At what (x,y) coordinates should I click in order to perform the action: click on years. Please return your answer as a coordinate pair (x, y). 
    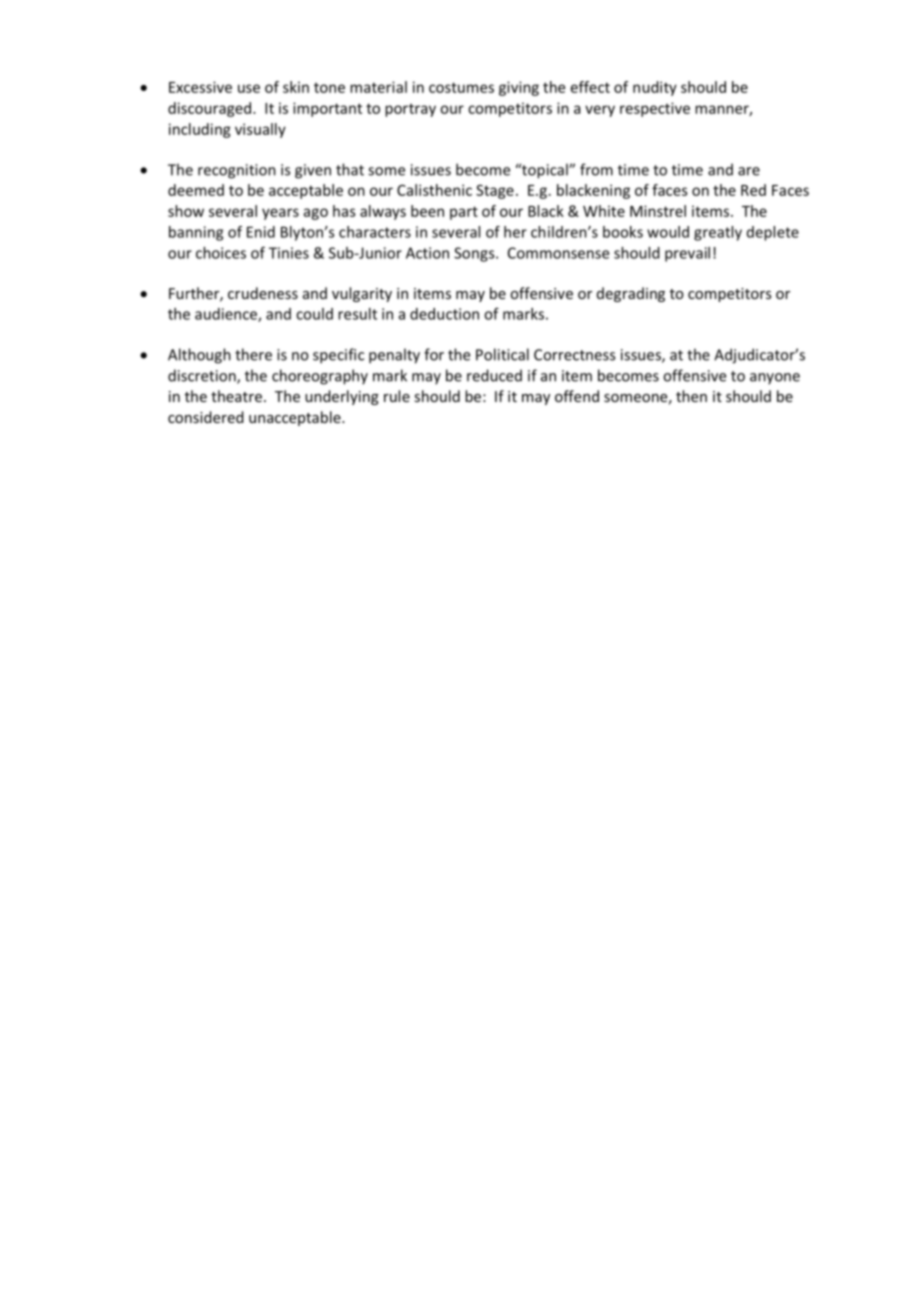
    Looking at the image, I should click on (280, 214).
